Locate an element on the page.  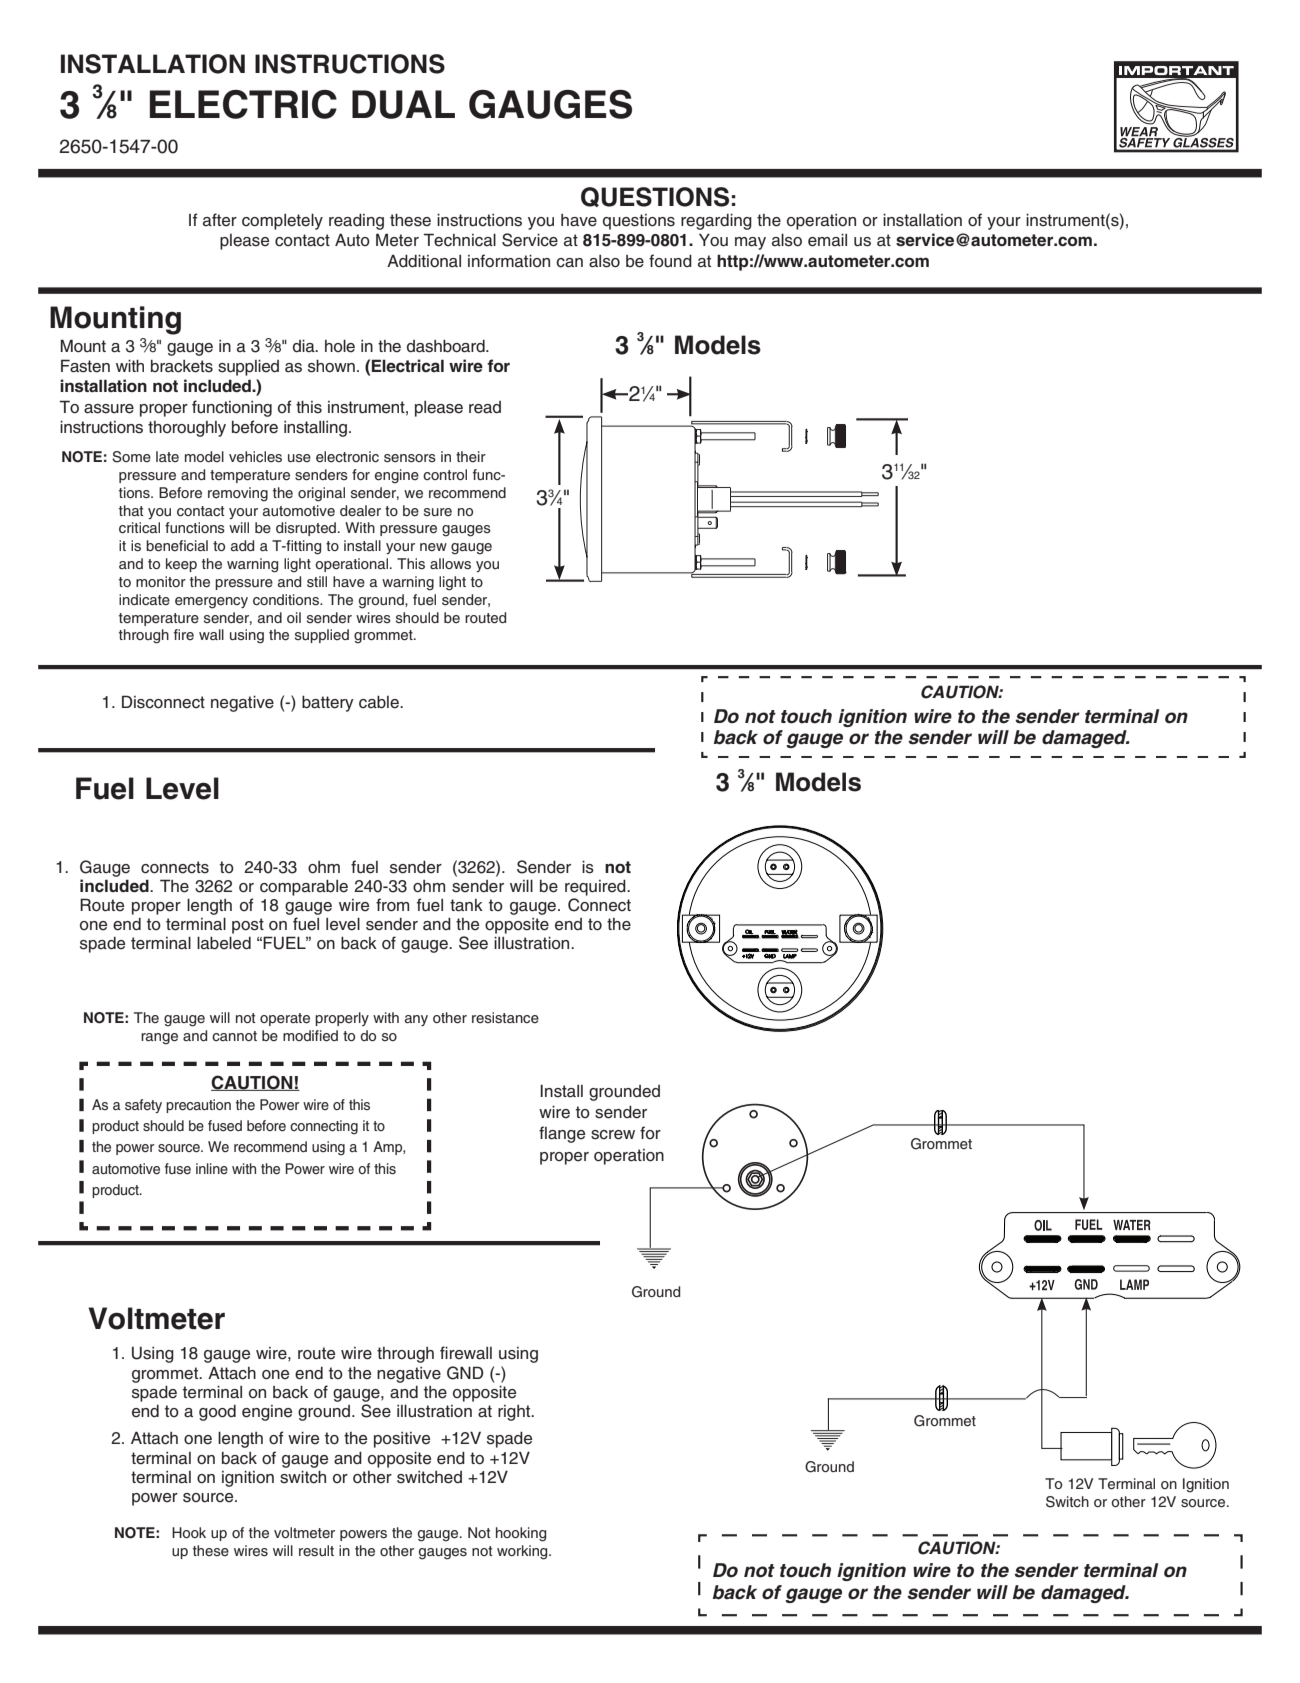
control is located at coordinates (445, 474).
